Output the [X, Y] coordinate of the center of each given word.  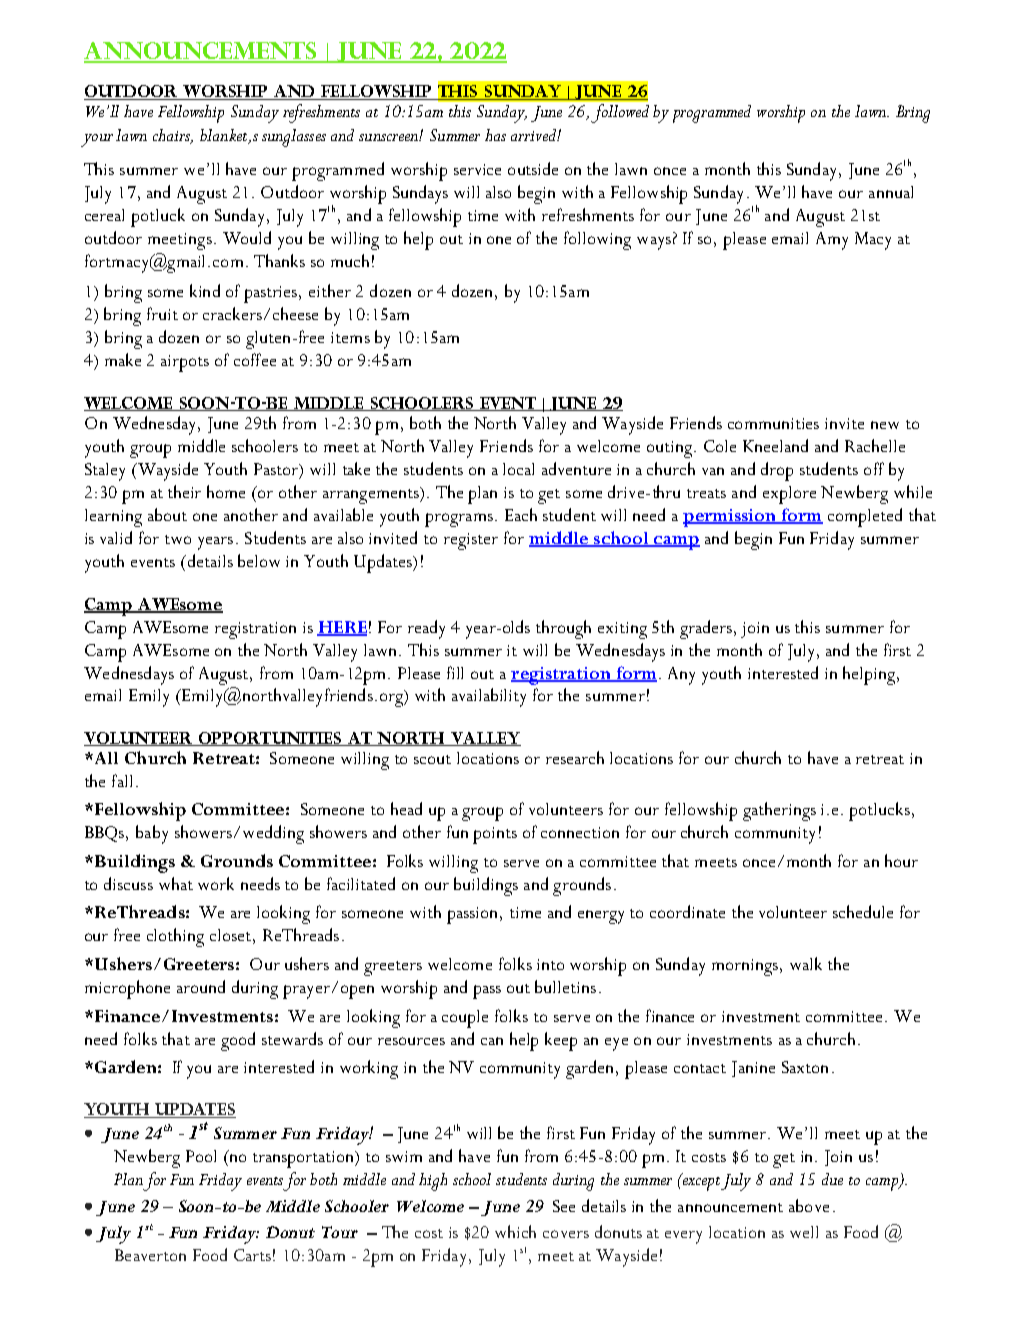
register [471, 541]
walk [806, 963]
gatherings [779, 811]
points [495, 835]
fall [122, 780]
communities [773, 423]
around [201, 986]
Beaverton [150, 1255]
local [518, 469]
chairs [173, 136]
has [495, 135]
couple [465, 1019]
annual [891, 192]
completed [865, 517]
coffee [255, 359]
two [178, 539]
